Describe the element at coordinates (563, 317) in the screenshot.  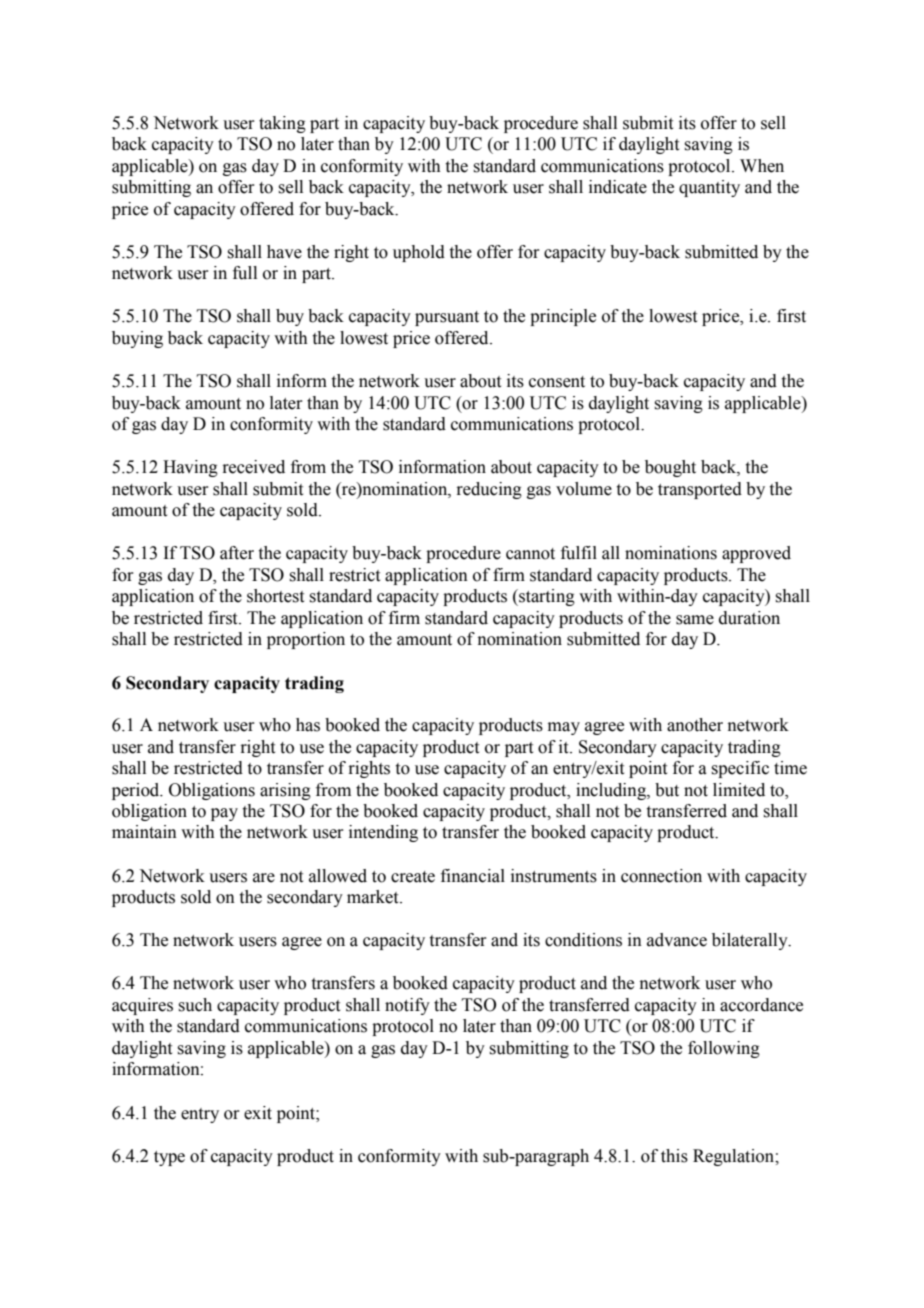
I see `principle` at that location.
